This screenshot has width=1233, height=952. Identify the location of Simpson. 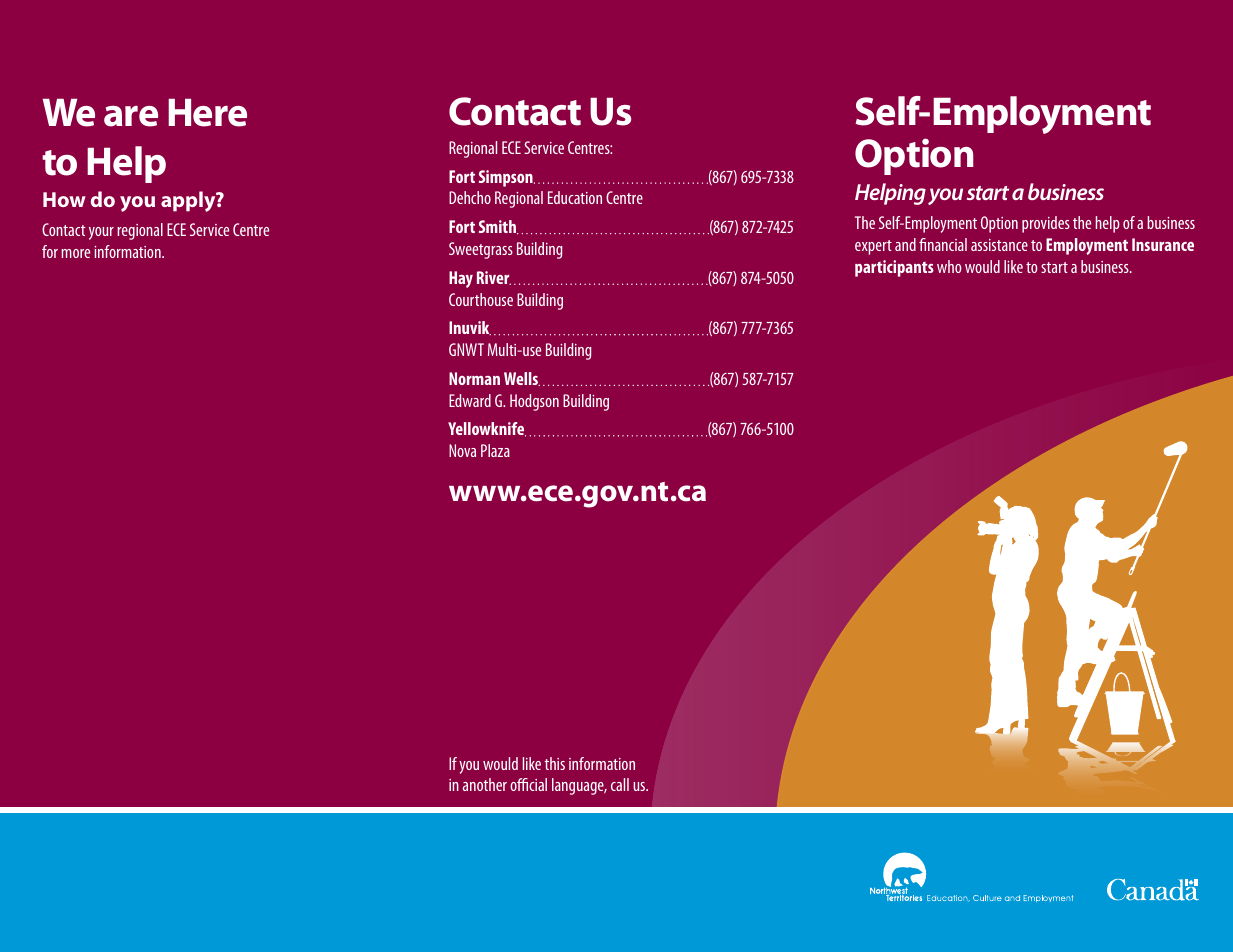
(507, 178).
